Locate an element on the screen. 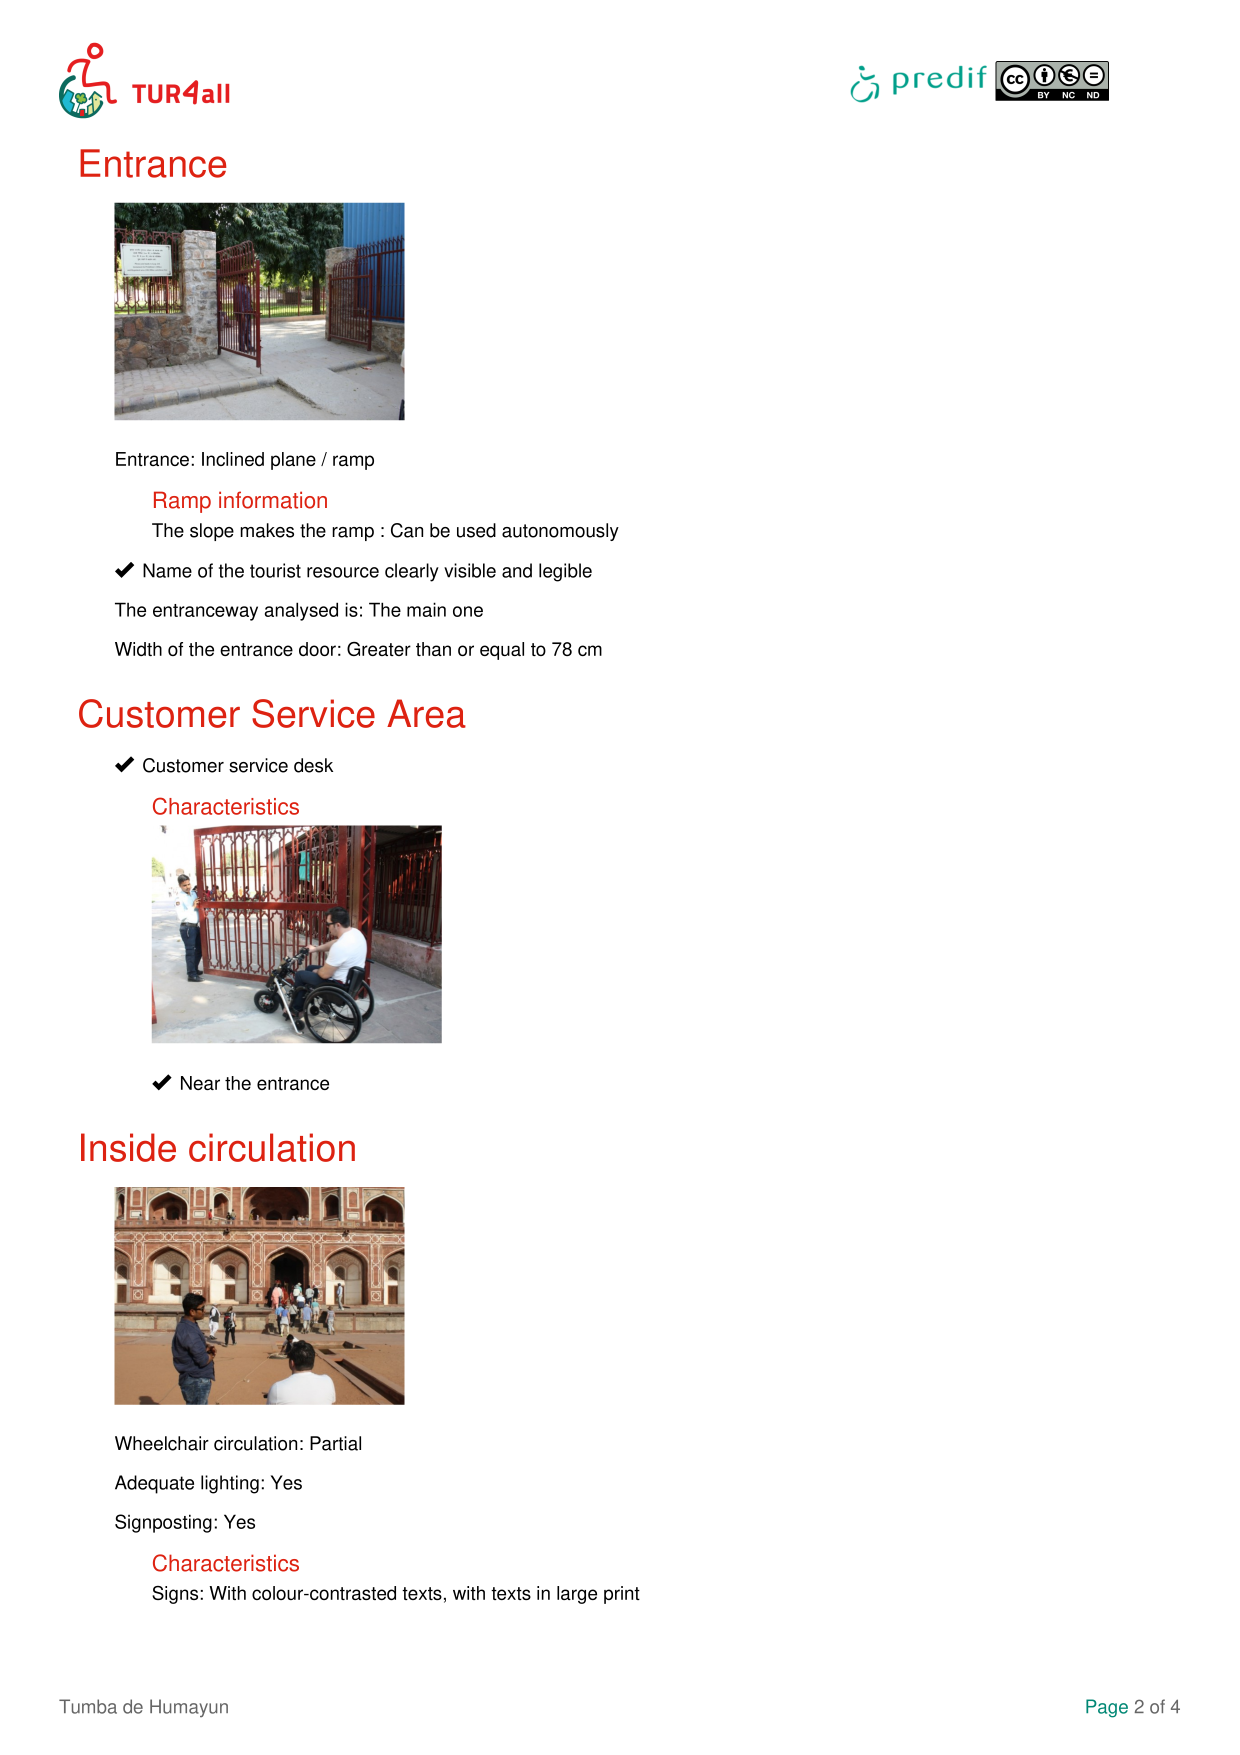 The width and height of the screenshot is (1240, 1755). autonomously is located at coordinates (560, 532).
